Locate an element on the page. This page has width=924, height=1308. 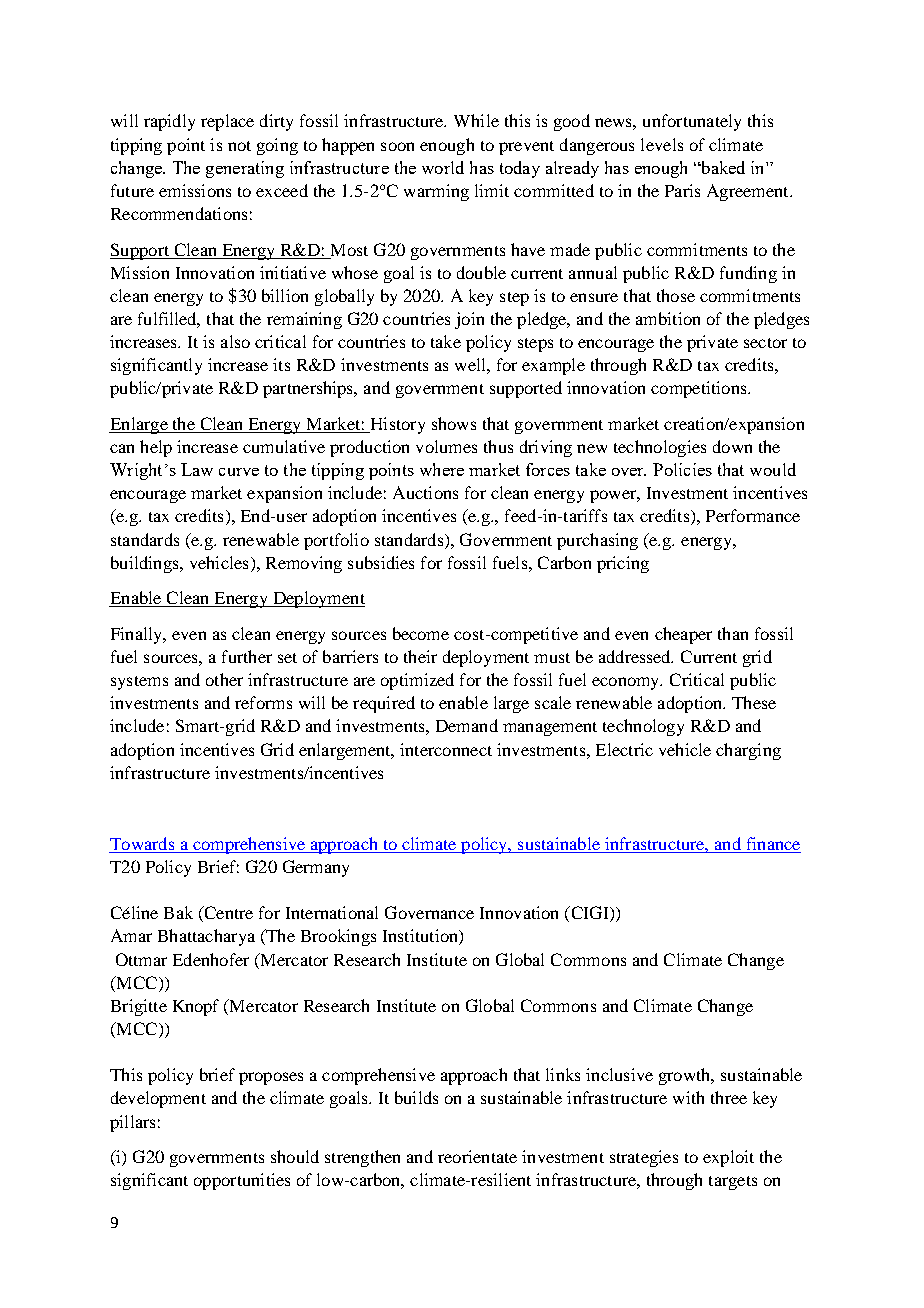
subsidies is located at coordinates (381, 562).
